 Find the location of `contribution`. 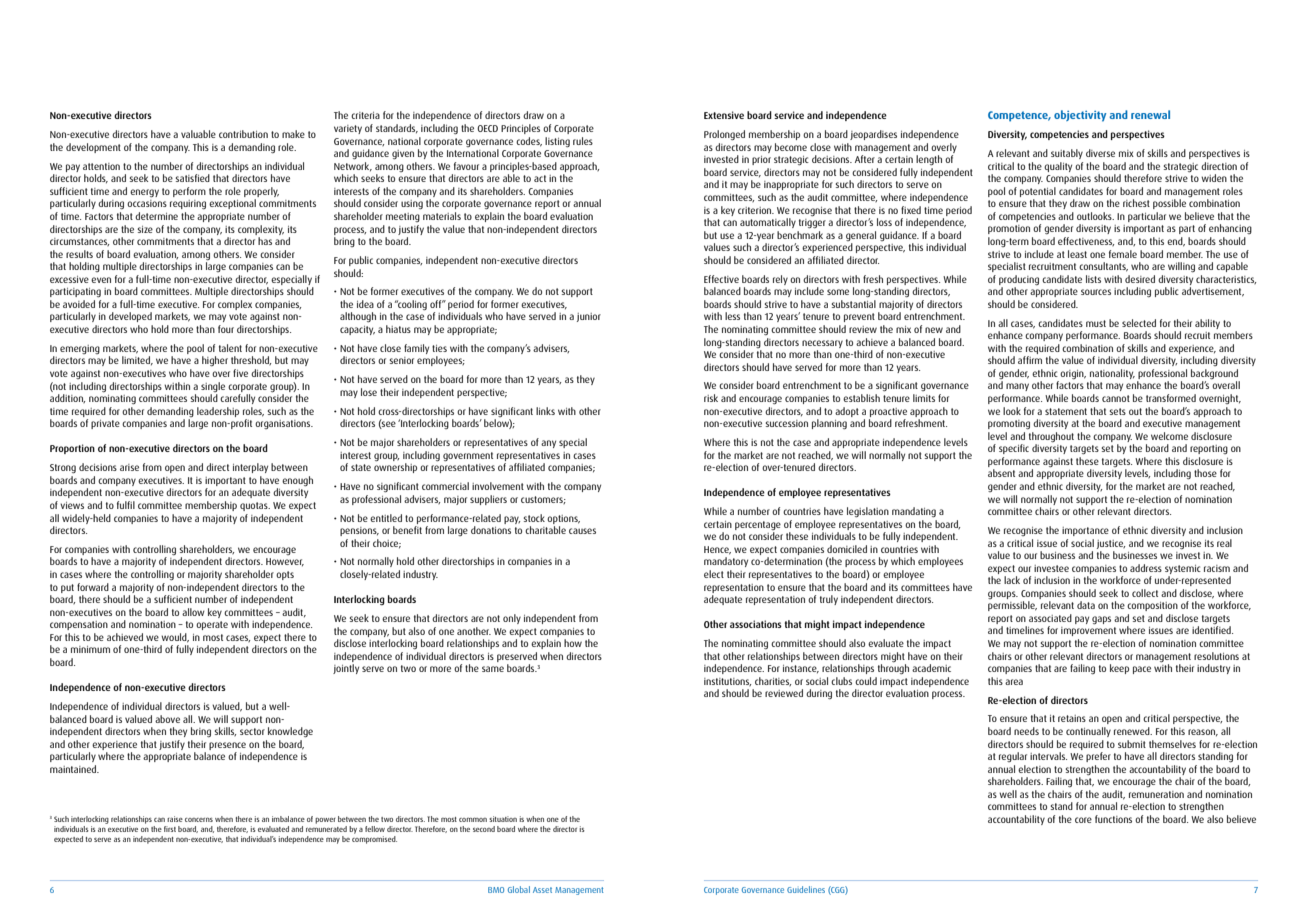

contribution is located at coordinates (243, 134).
